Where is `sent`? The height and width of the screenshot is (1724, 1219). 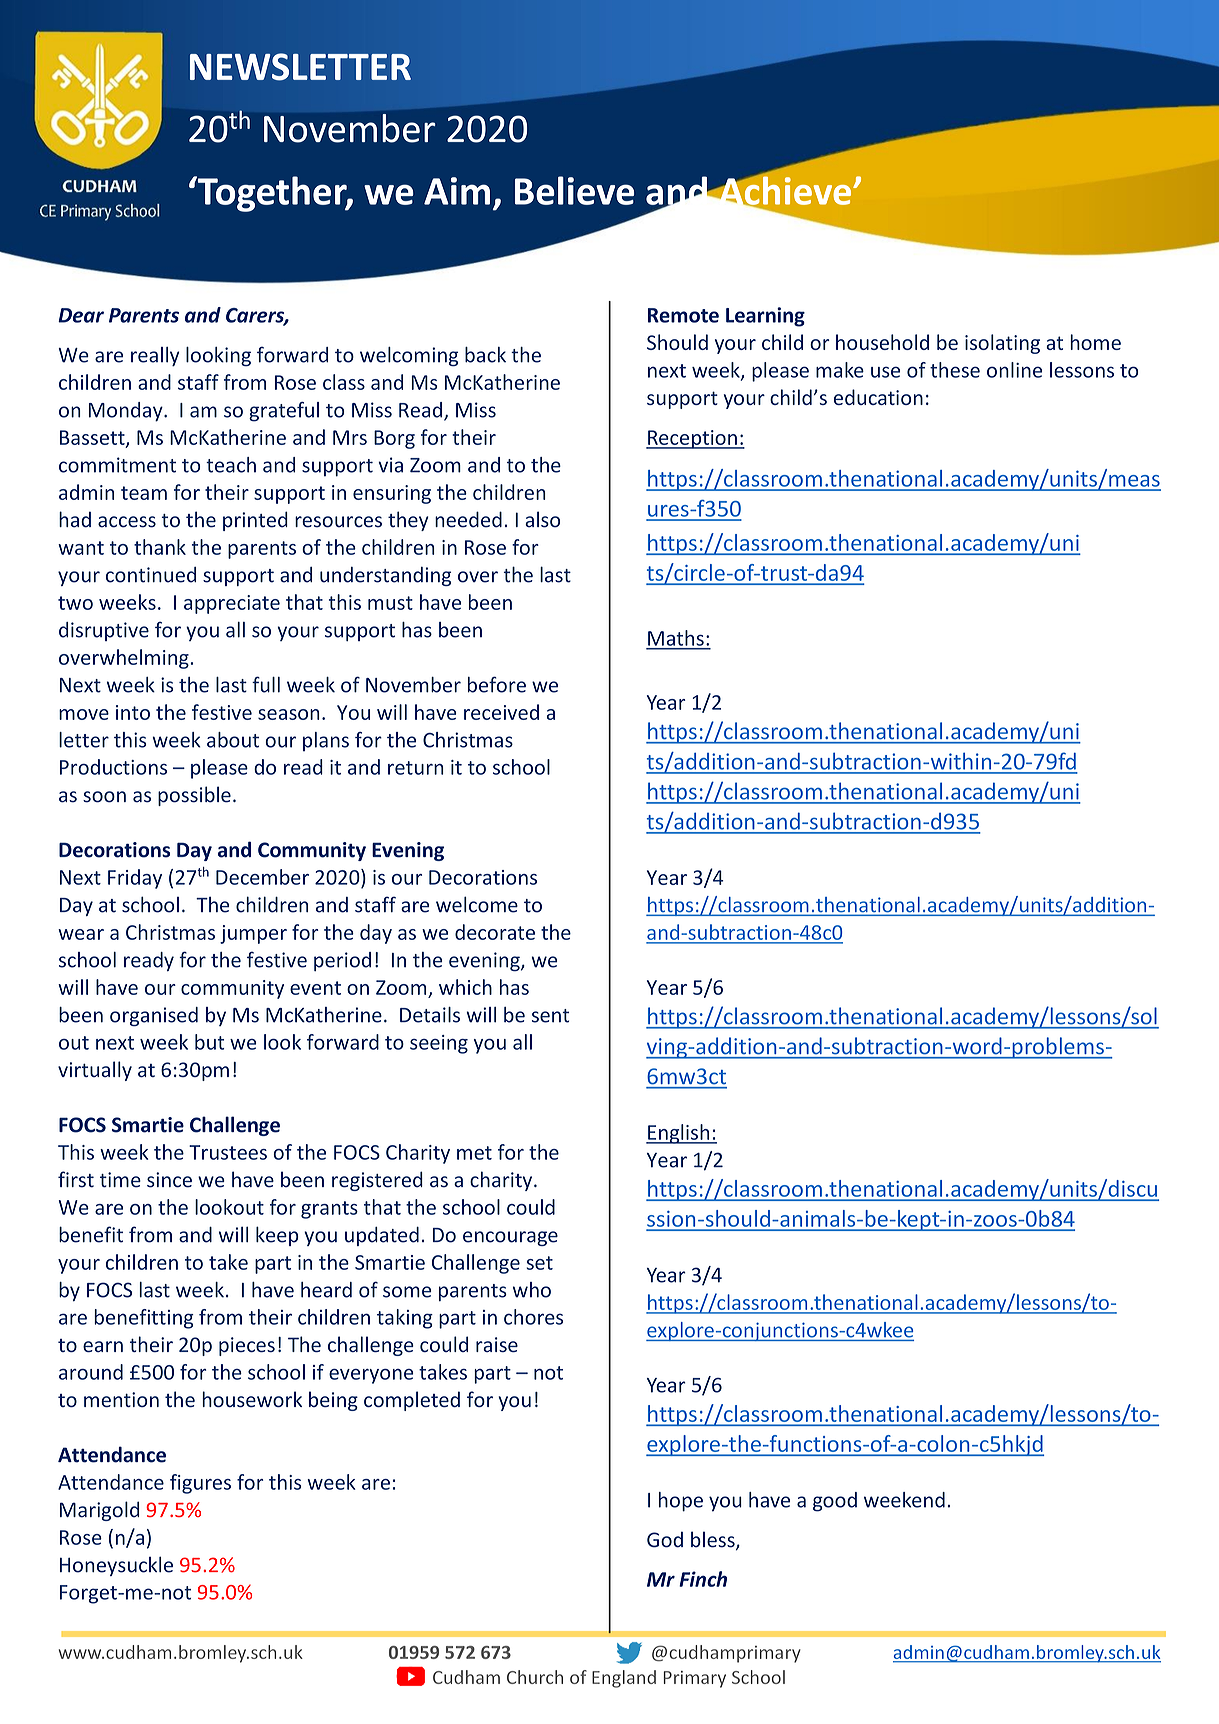 sent is located at coordinates (550, 1016).
